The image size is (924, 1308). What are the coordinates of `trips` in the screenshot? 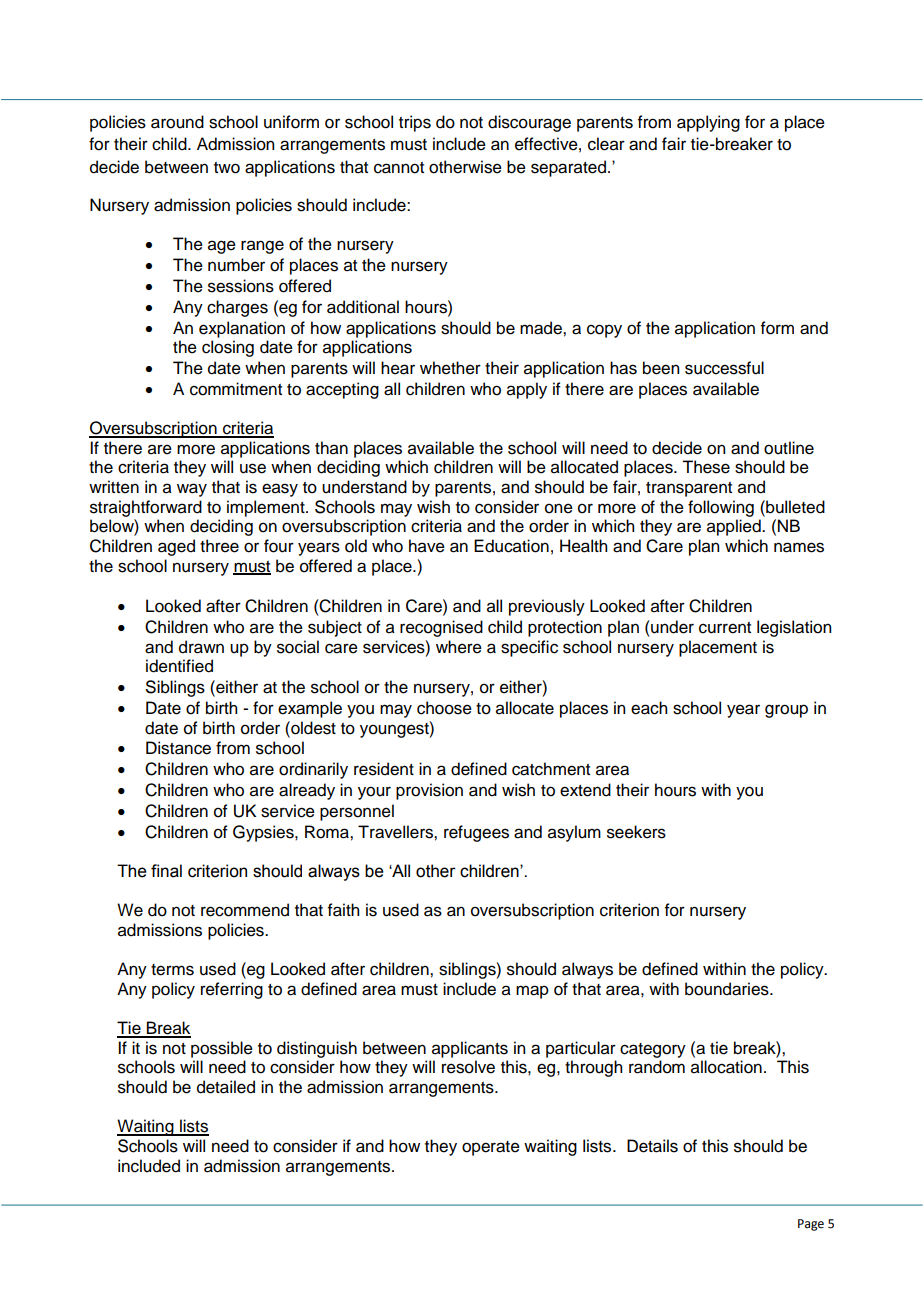 It's located at (415, 123).
